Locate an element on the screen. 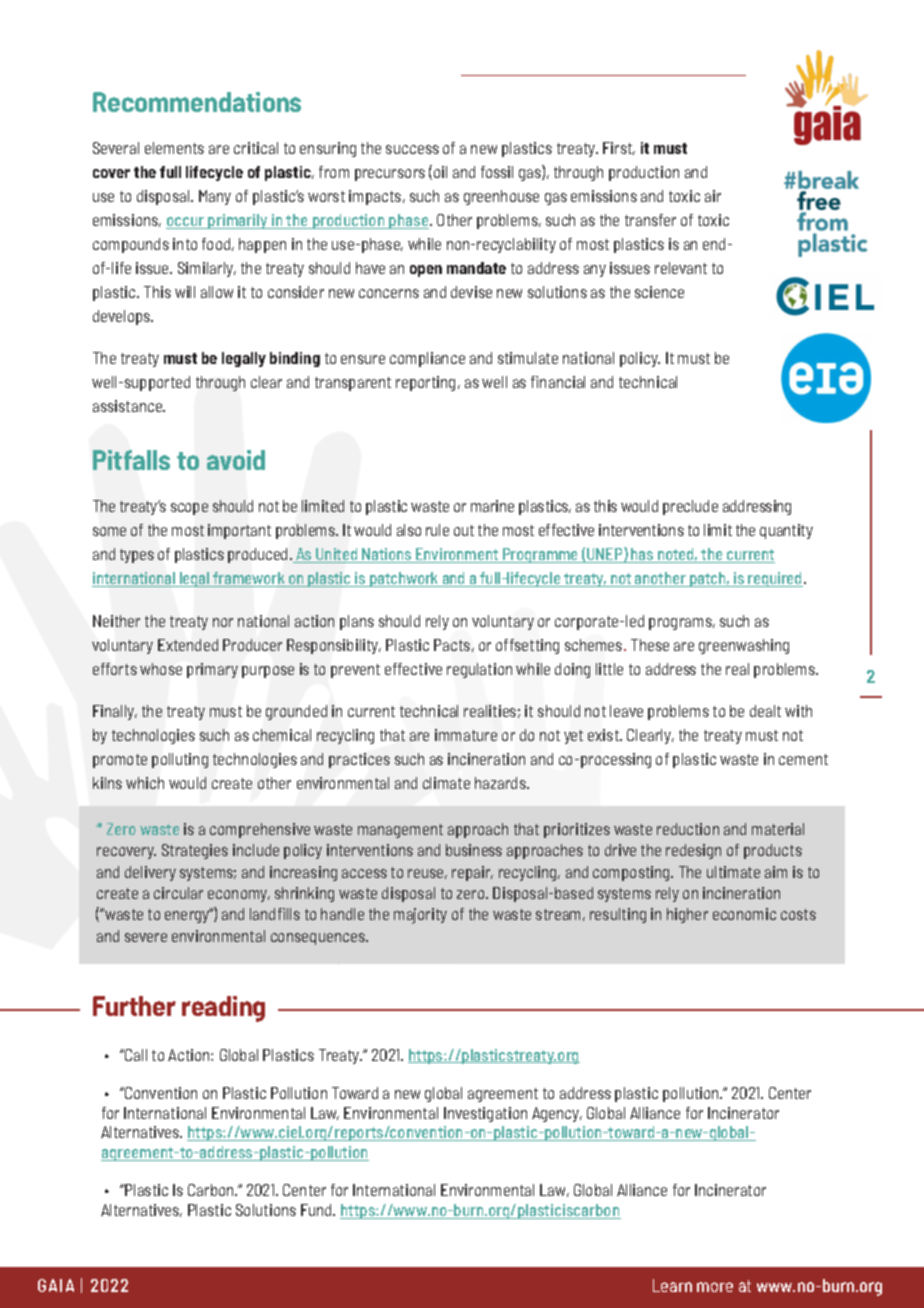 Image resolution: width=924 pixels, height=1308 pixels. elements is located at coordinates (174, 148).
